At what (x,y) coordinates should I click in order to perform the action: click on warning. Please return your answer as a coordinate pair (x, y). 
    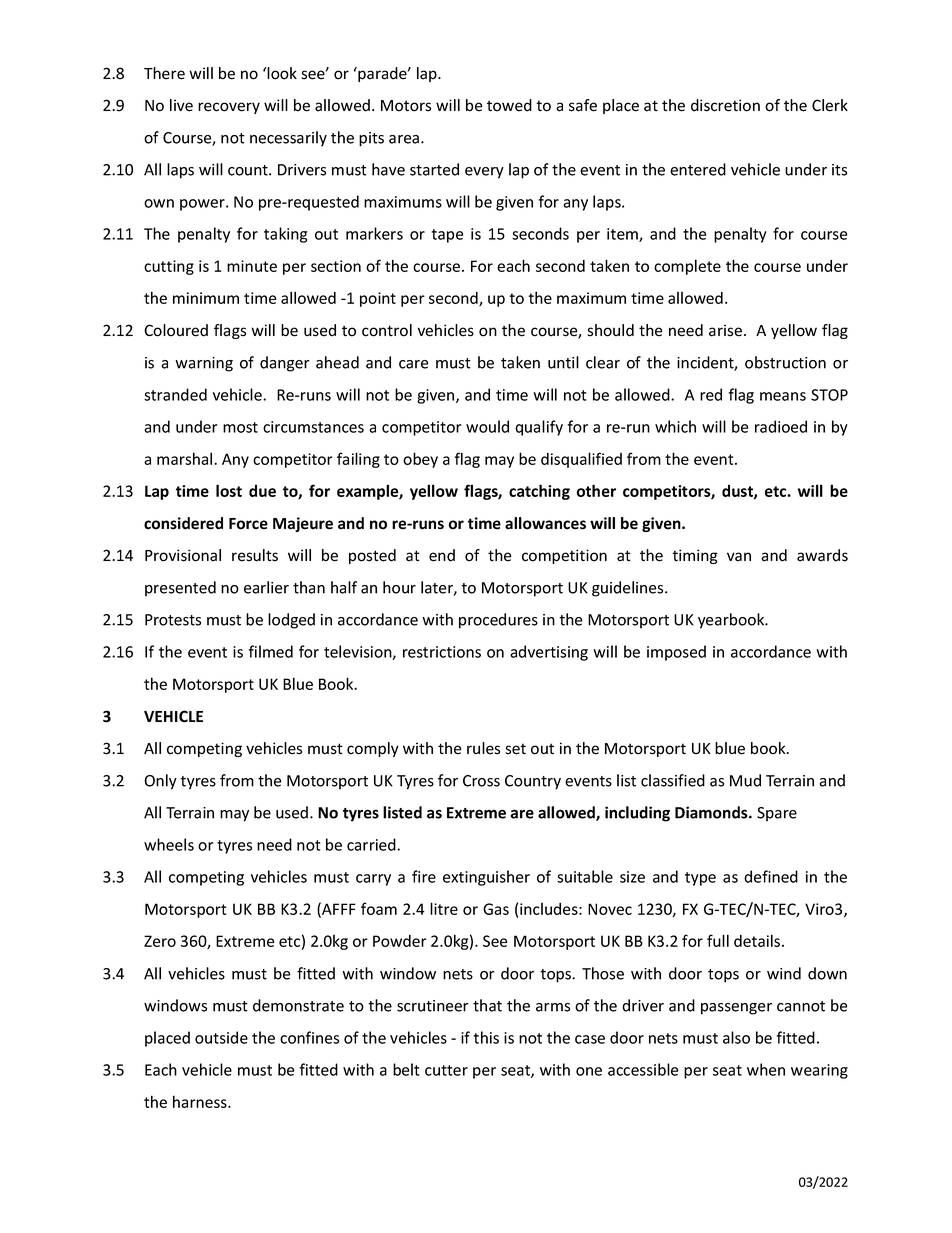
    Looking at the image, I should click on (204, 364).
